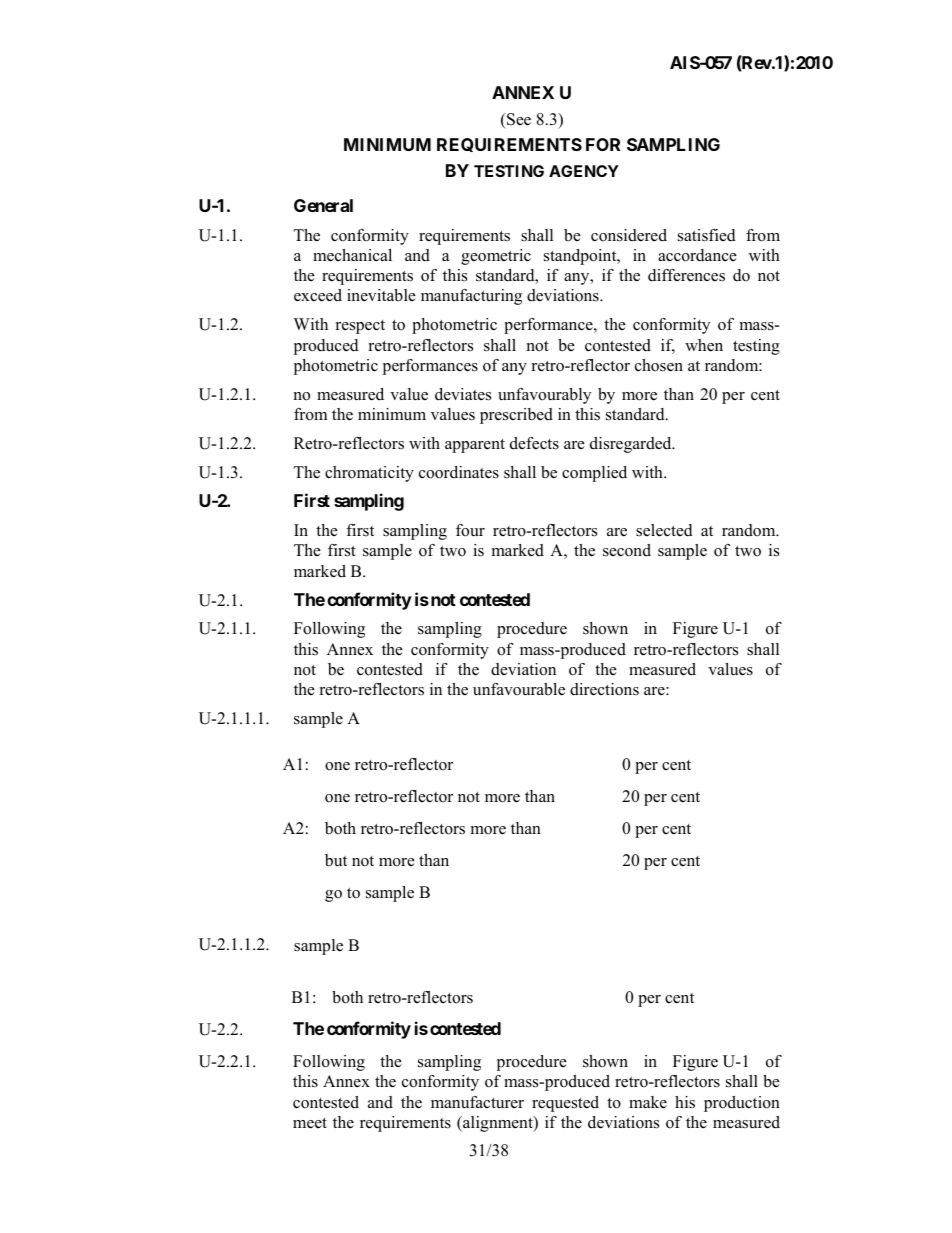 This screenshot has height=1233, width=952. I want to click on four, so click(470, 530).
